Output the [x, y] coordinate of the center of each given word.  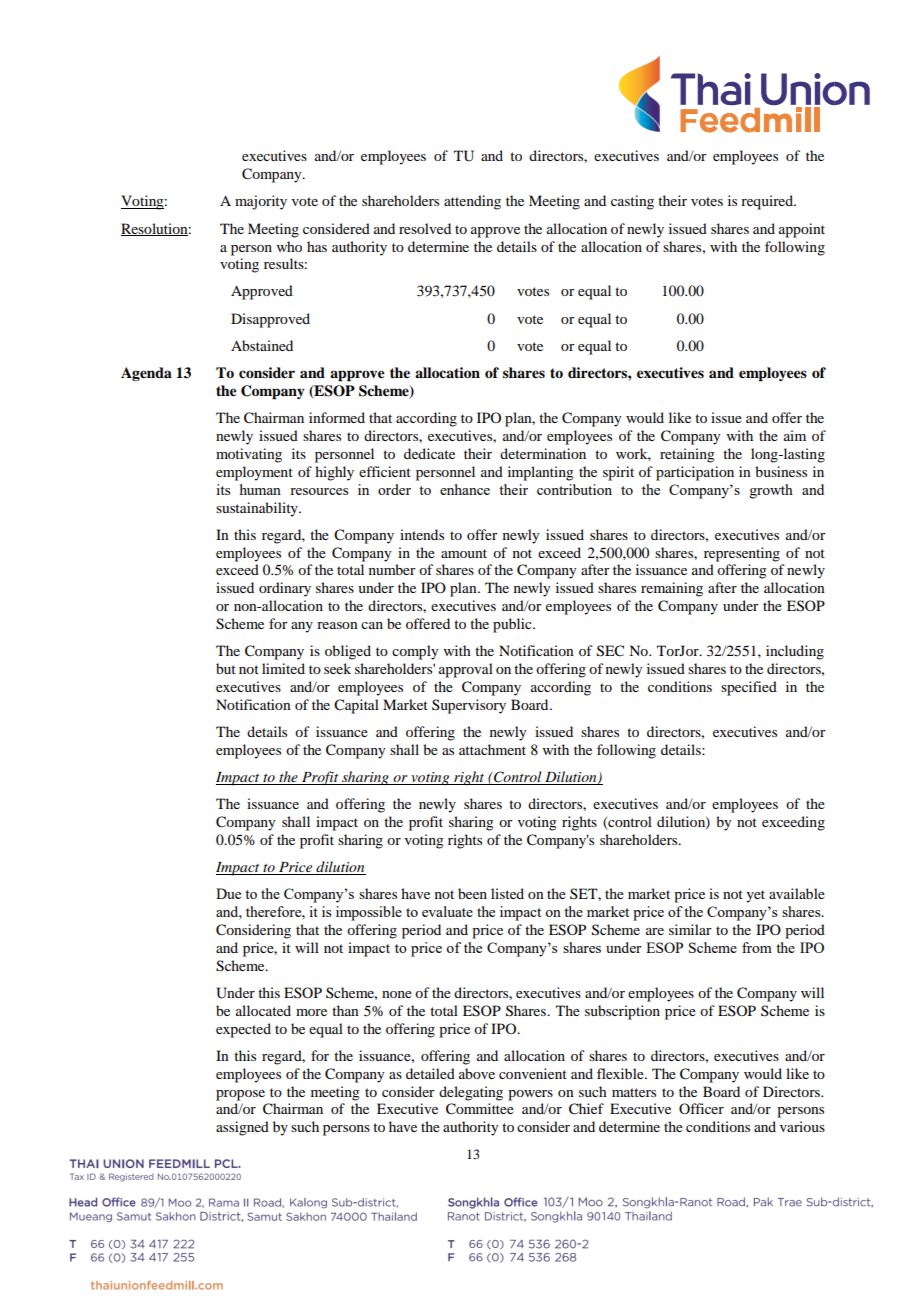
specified [749, 688]
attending [472, 202]
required [768, 202]
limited [283, 668]
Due [228, 893]
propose [240, 1095]
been [472, 893]
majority [261, 202]
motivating [249, 455]
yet [755, 896]
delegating [471, 1093]
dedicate [429, 453]
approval [466, 670]
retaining [687, 455]
